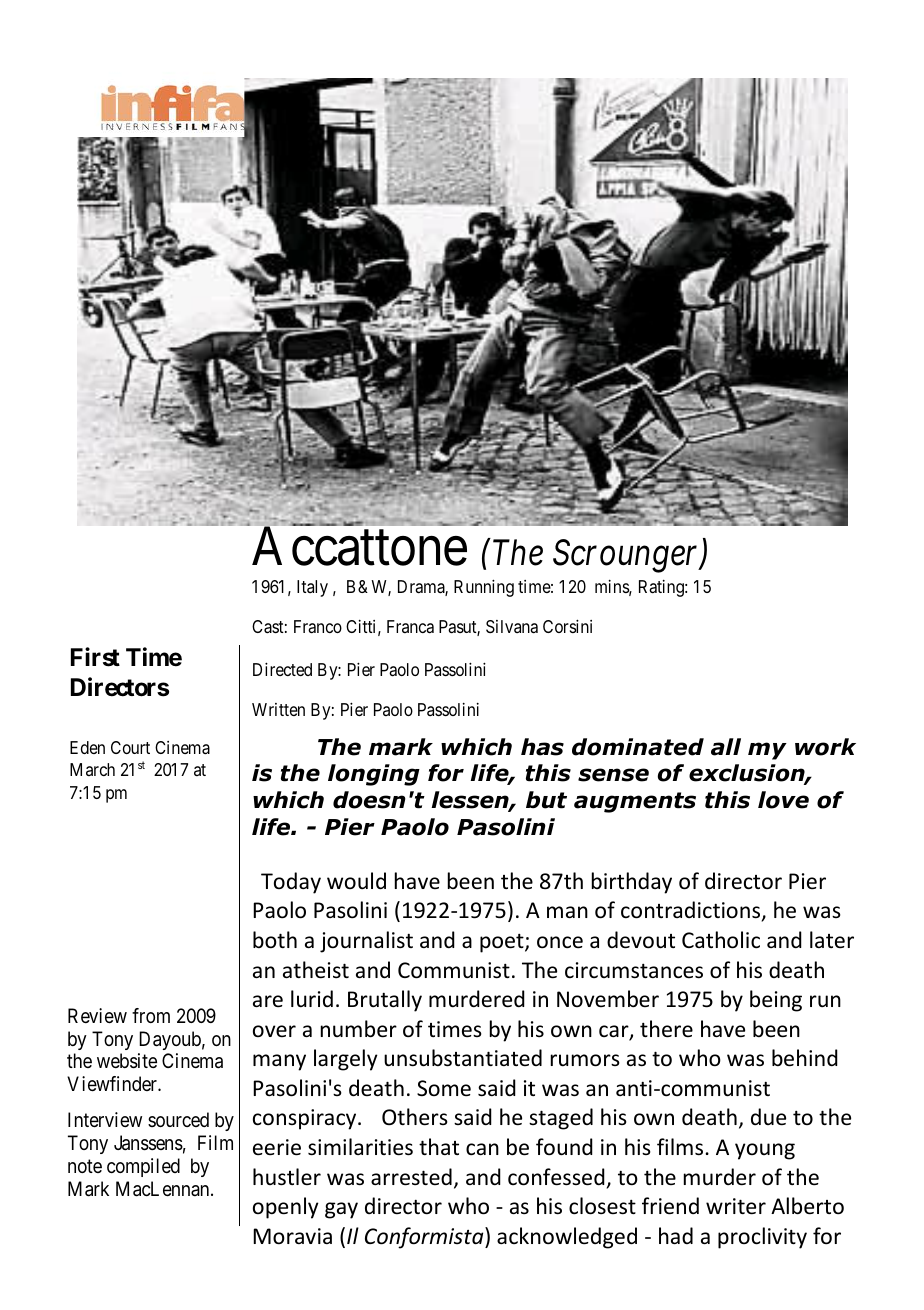 Image resolution: width=924 pixels, height=1310 pixels. Describe the element at coordinates (95, 657) in the page. I see `First` at that location.
